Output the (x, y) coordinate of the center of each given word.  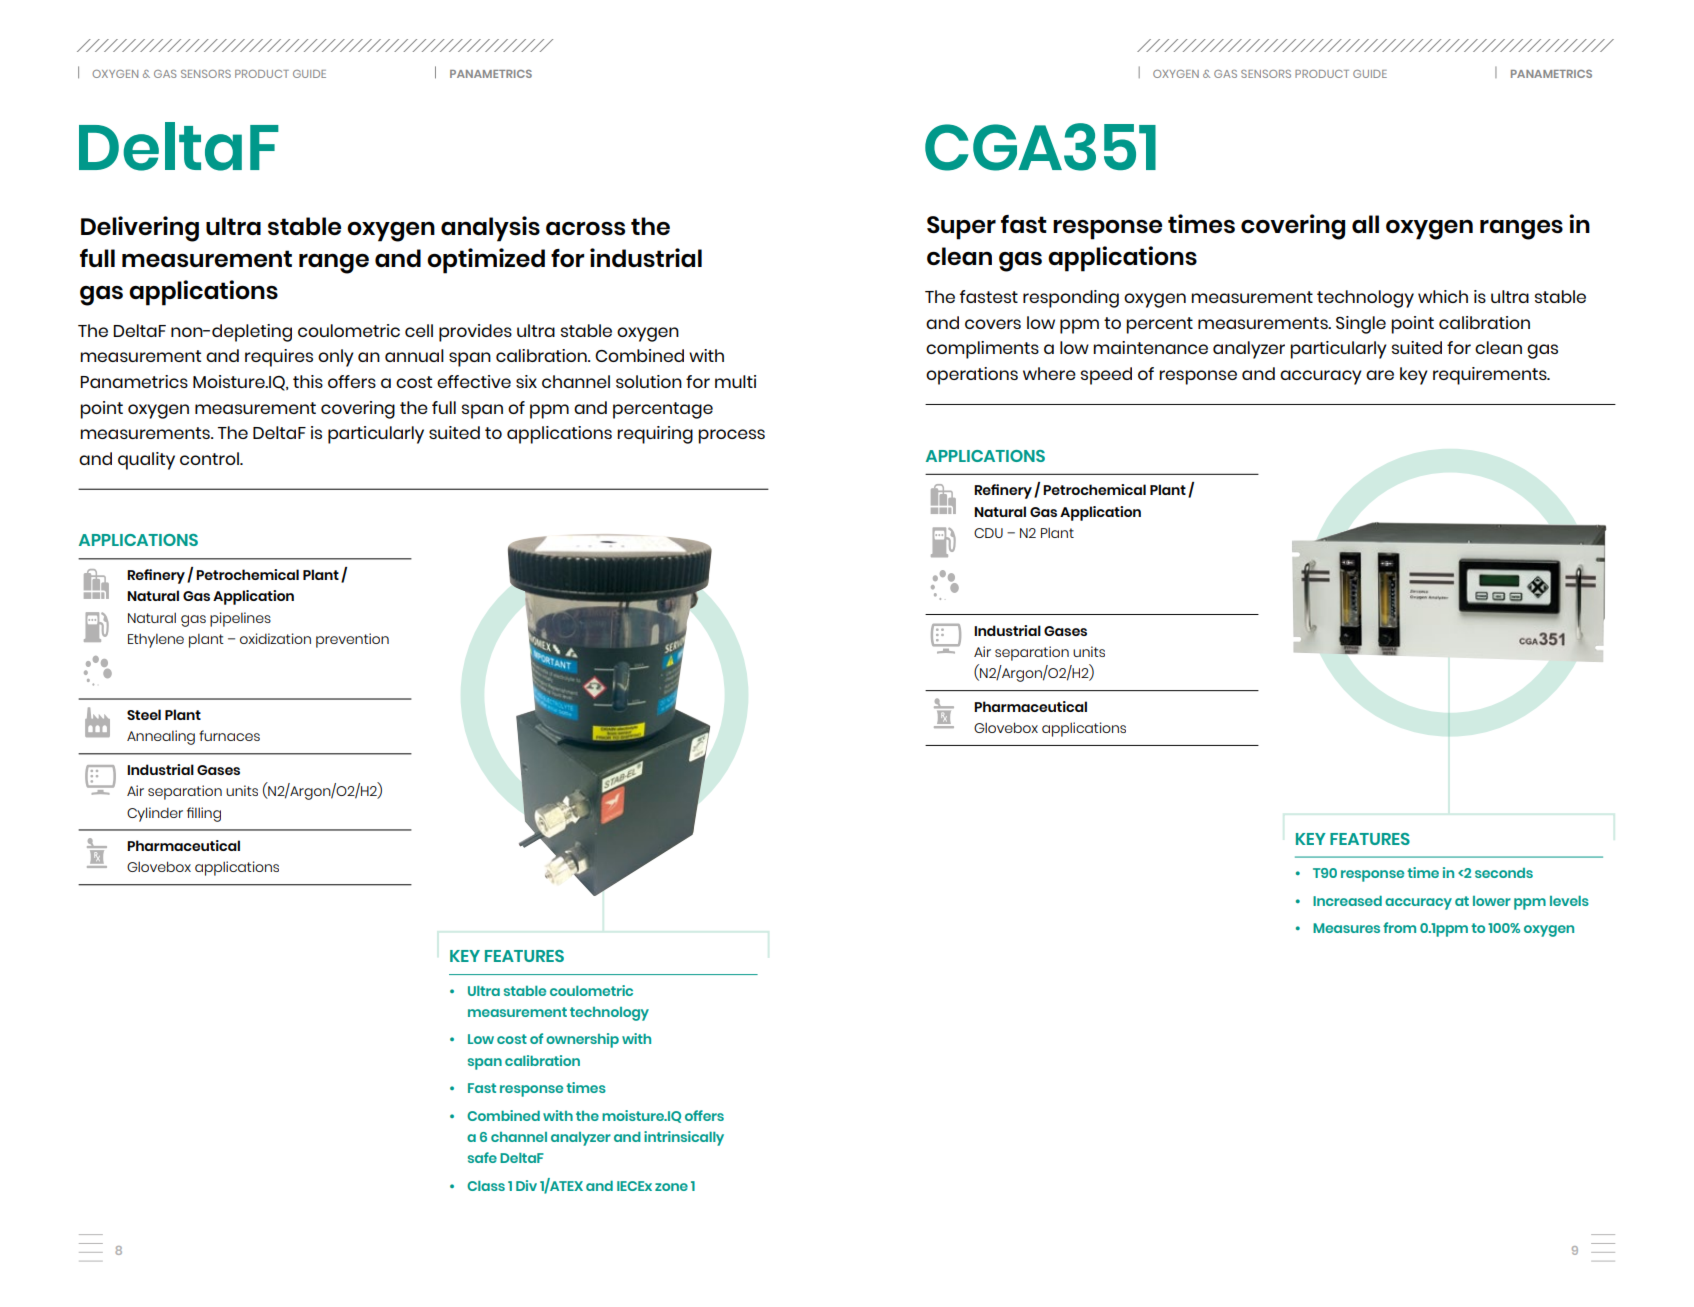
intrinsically (684, 1138)
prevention (352, 640)
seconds (1504, 873)
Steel (144, 714)
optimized (486, 261)
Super (961, 228)
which (1443, 296)
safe (482, 1157)
